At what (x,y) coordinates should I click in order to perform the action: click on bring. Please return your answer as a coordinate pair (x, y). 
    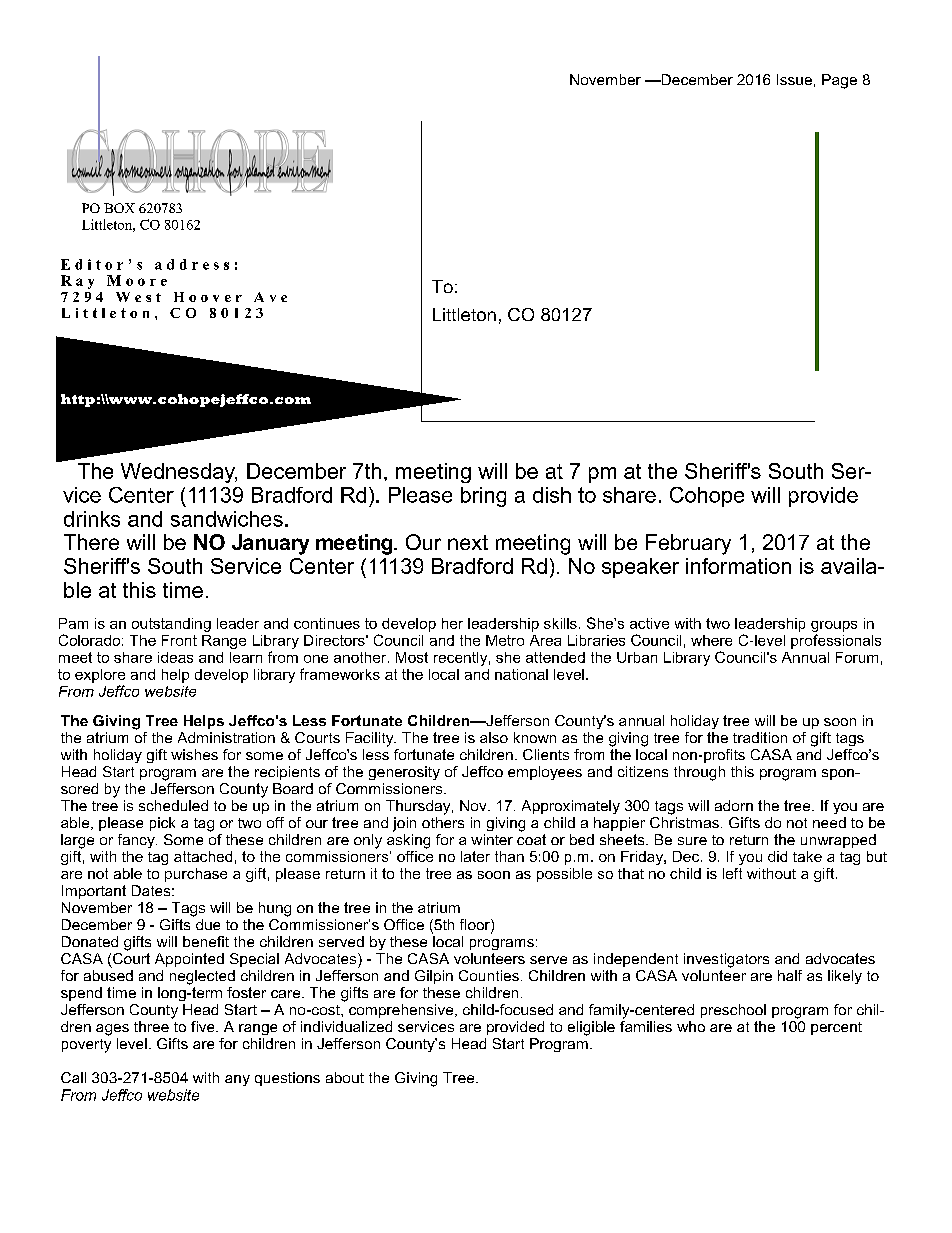
    Looking at the image, I should click on (483, 497).
